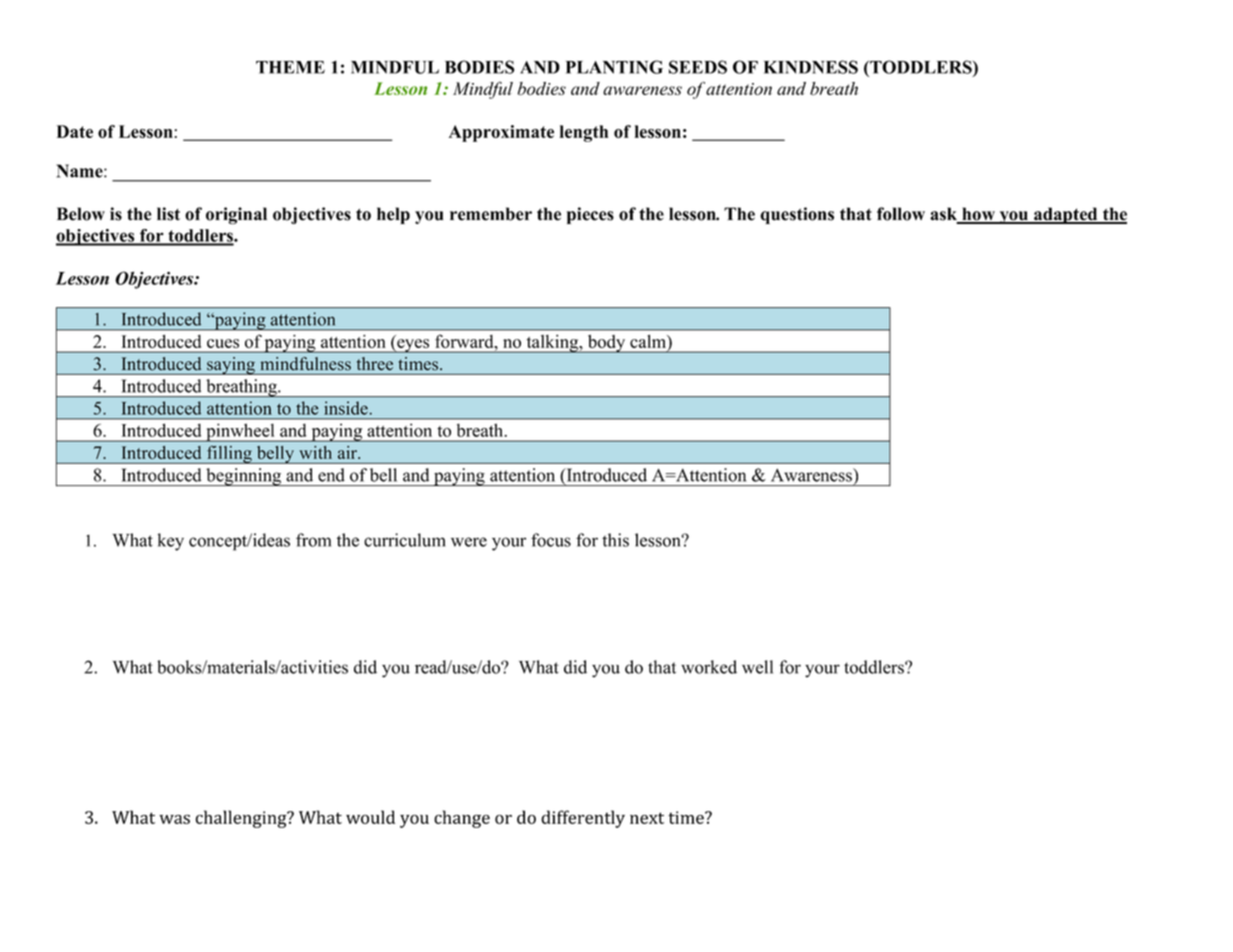  What do you see at coordinates (615, 540) in the image?
I see `this` at bounding box center [615, 540].
